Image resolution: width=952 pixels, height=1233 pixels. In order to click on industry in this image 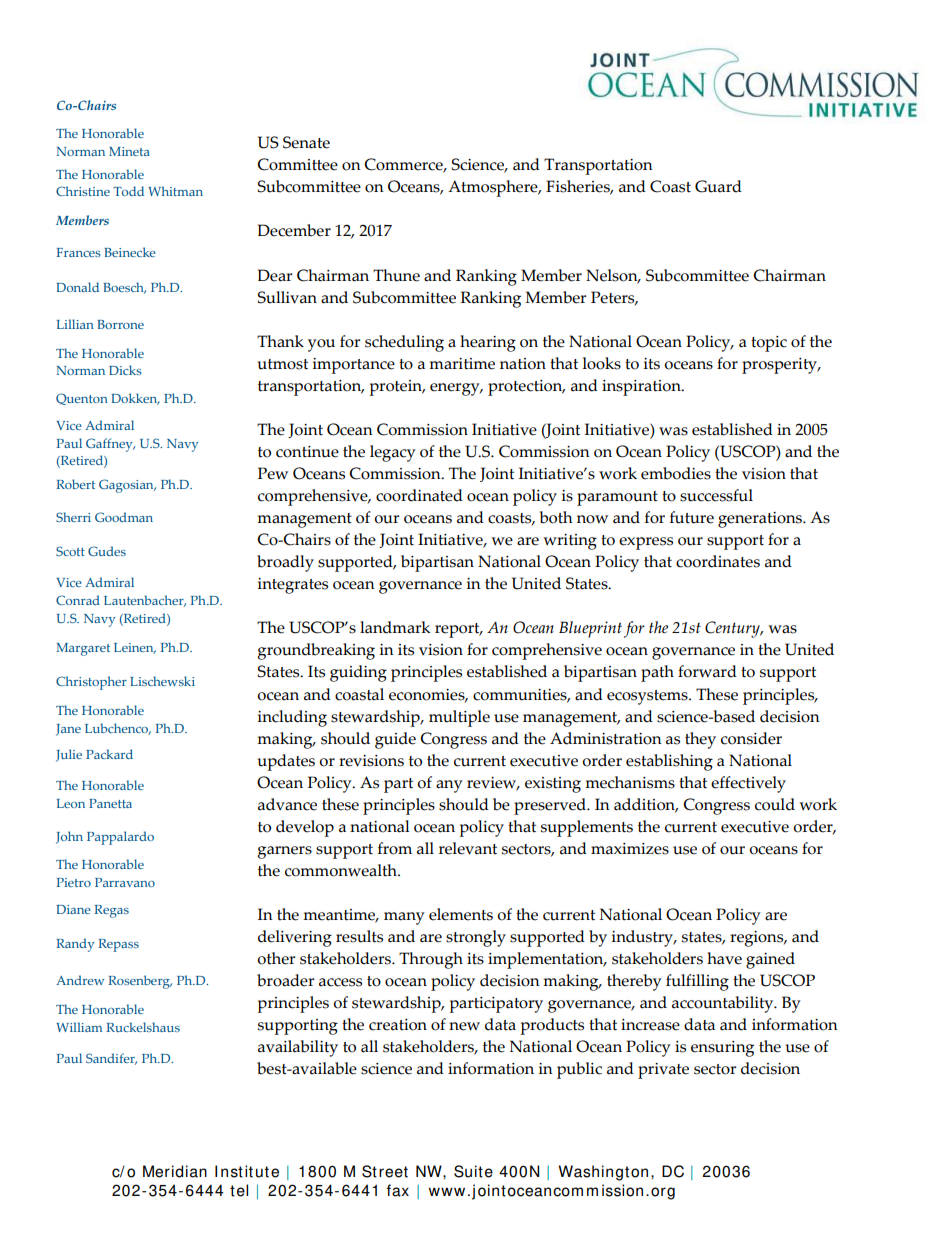, I will do `click(644, 938)`.
